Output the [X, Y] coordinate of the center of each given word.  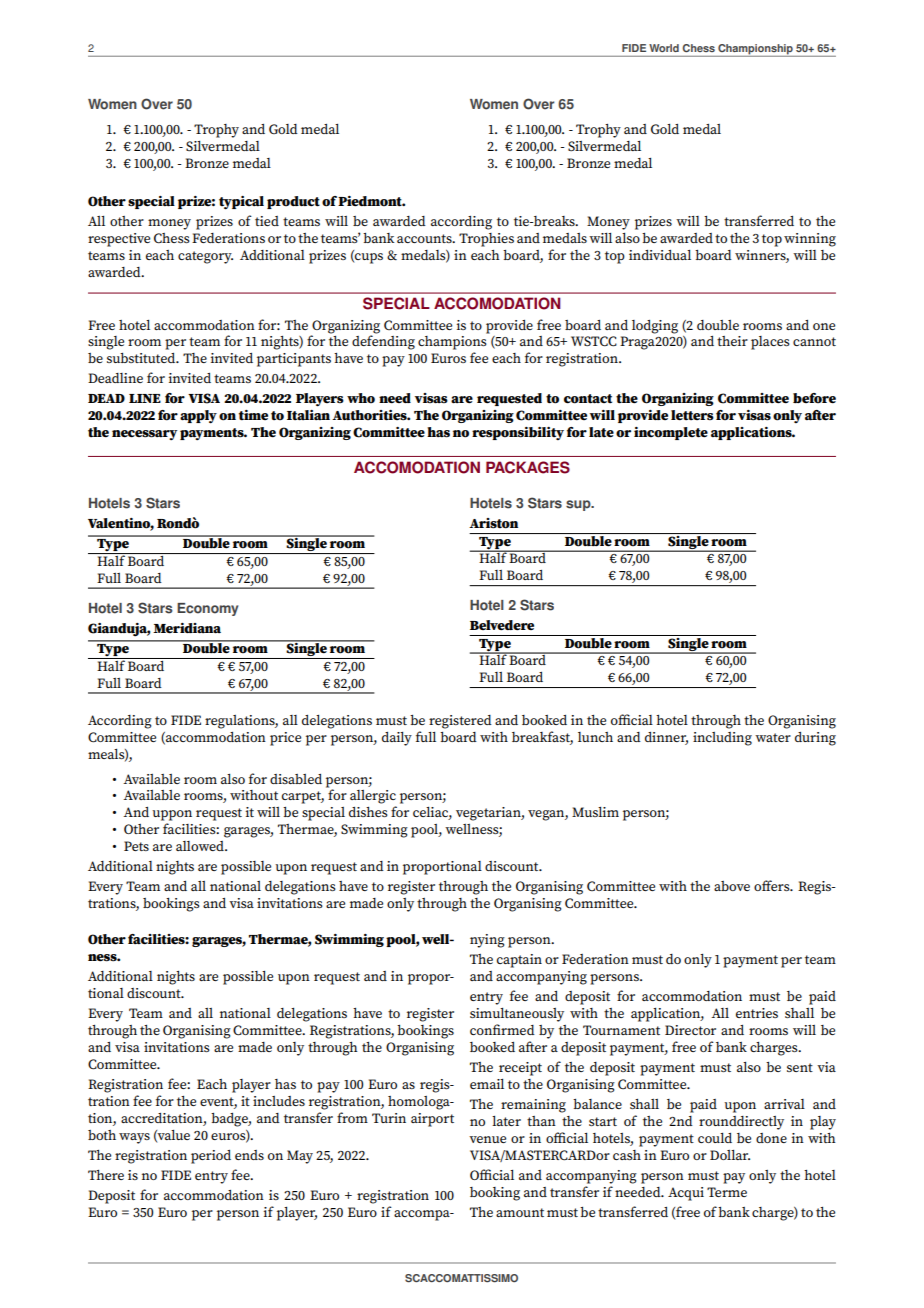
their [732, 341]
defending [383, 342]
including [722, 739]
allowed [201, 846]
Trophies [486, 240]
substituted [142, 358]
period [211, 1157]
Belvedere [502, 625]
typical [241, 203]
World [664, 48]
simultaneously [517, 1015]
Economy [207, 609]
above [732, 886]
